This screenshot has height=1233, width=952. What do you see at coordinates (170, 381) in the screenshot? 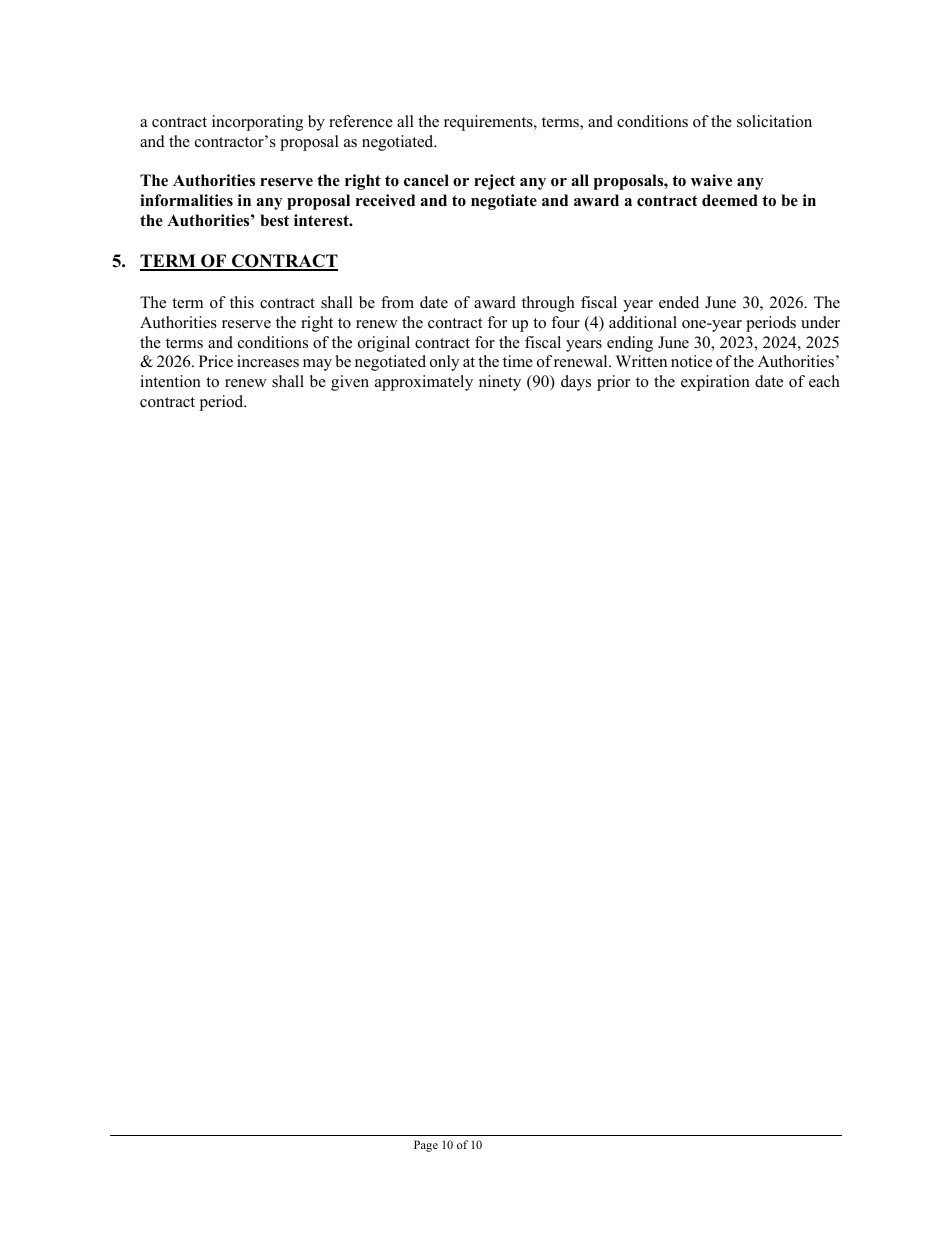
I see `intention` at bounding box center [170, 381].
